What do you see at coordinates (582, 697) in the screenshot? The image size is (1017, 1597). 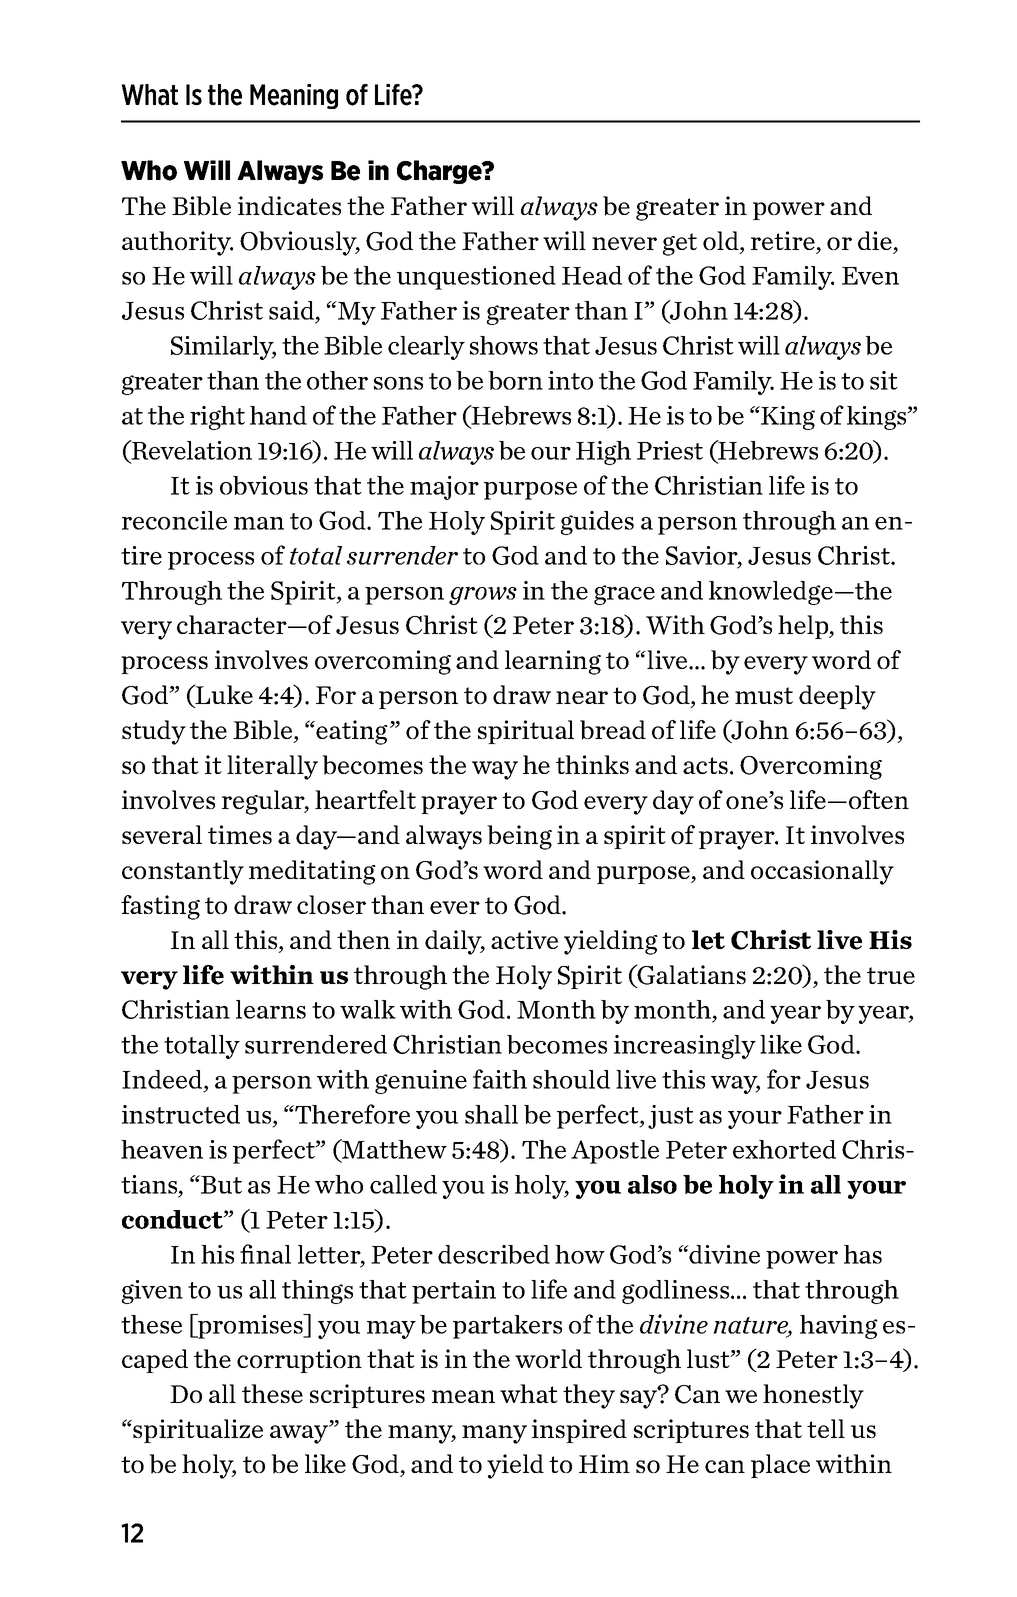 I see `near` at bounding box center [582, 697].
